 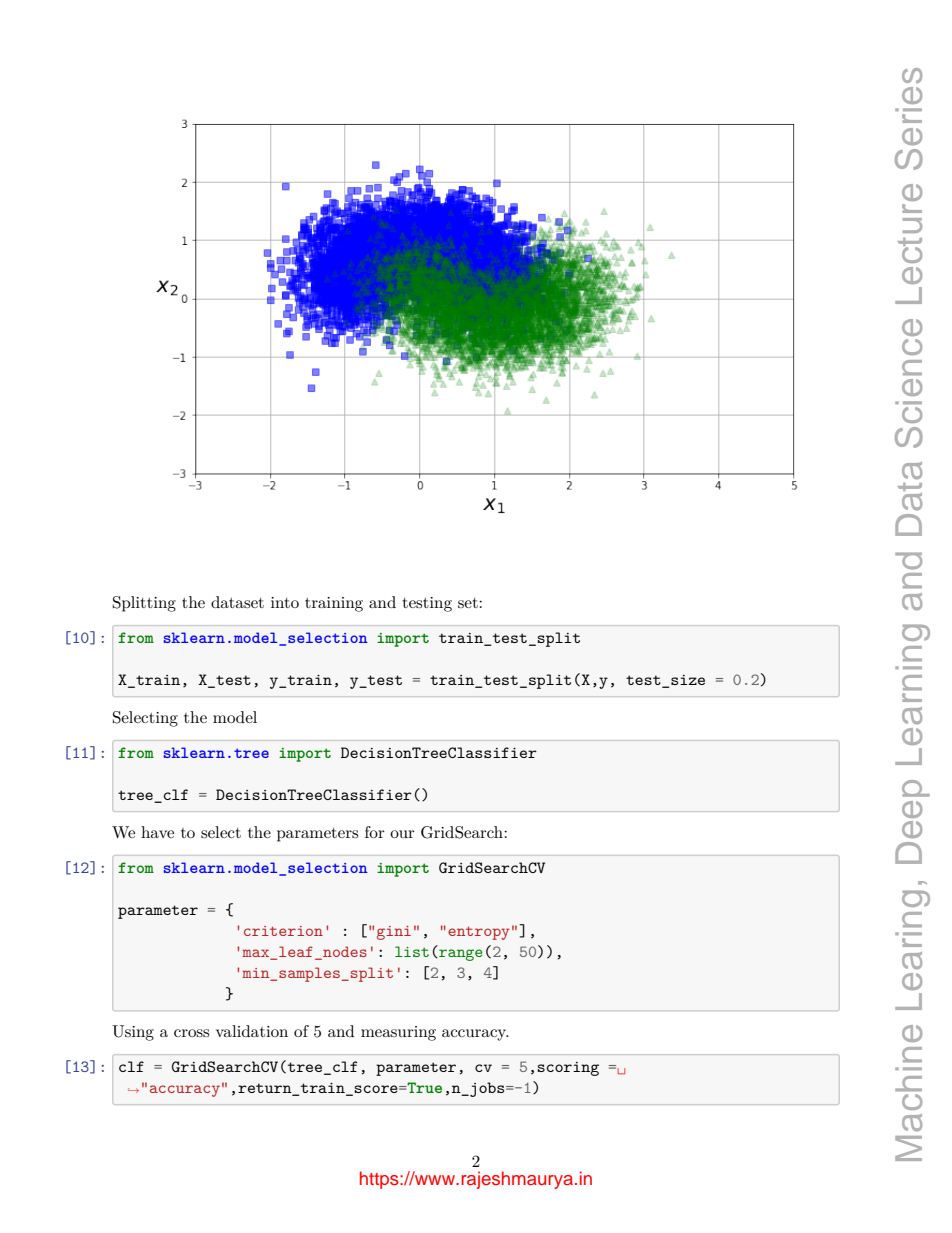 What do you see at coordinates (394, 933) in the image?
I see `gini` at bounding box center [394, 933].
